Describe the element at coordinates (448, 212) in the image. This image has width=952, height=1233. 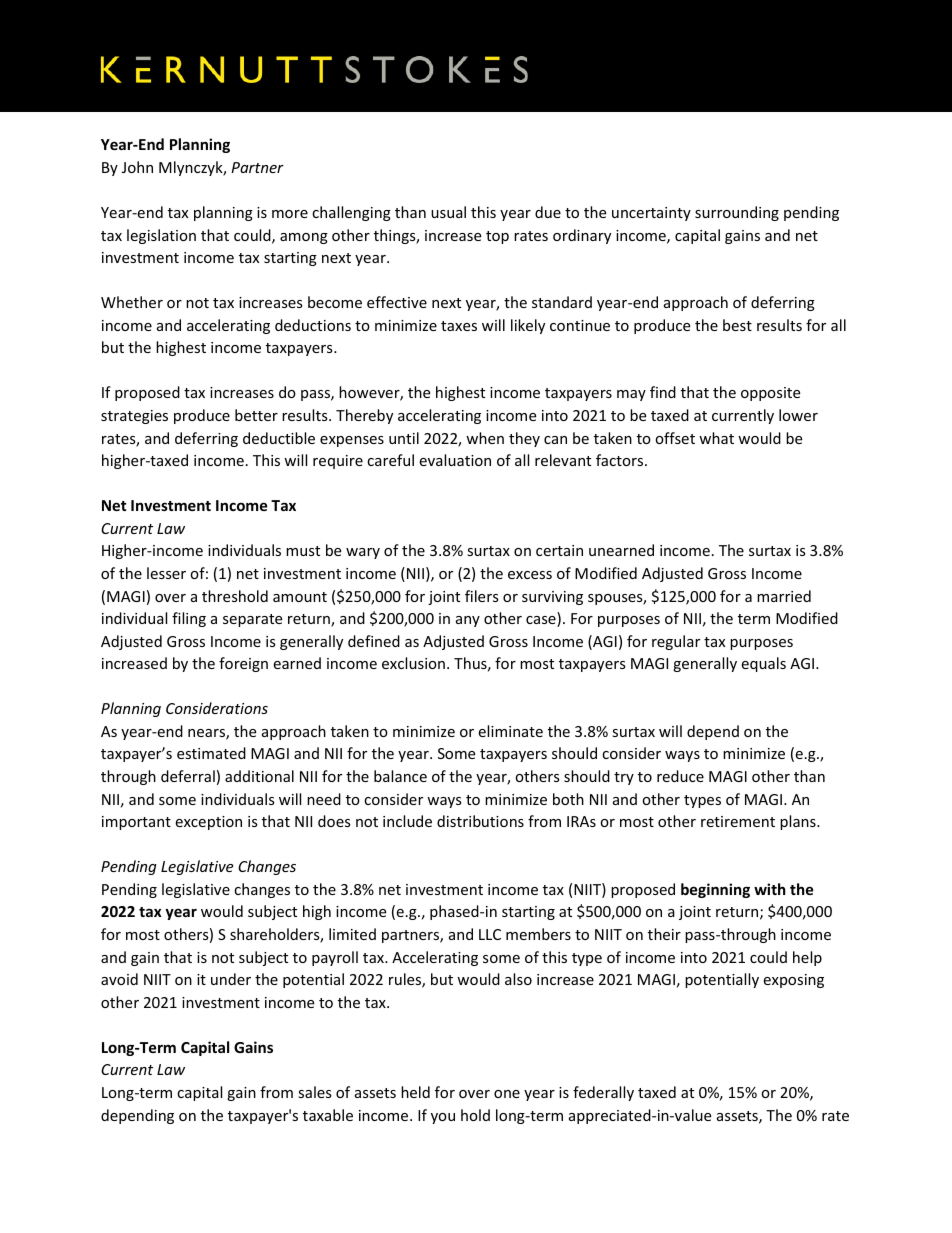
I see `usual` at that location.
